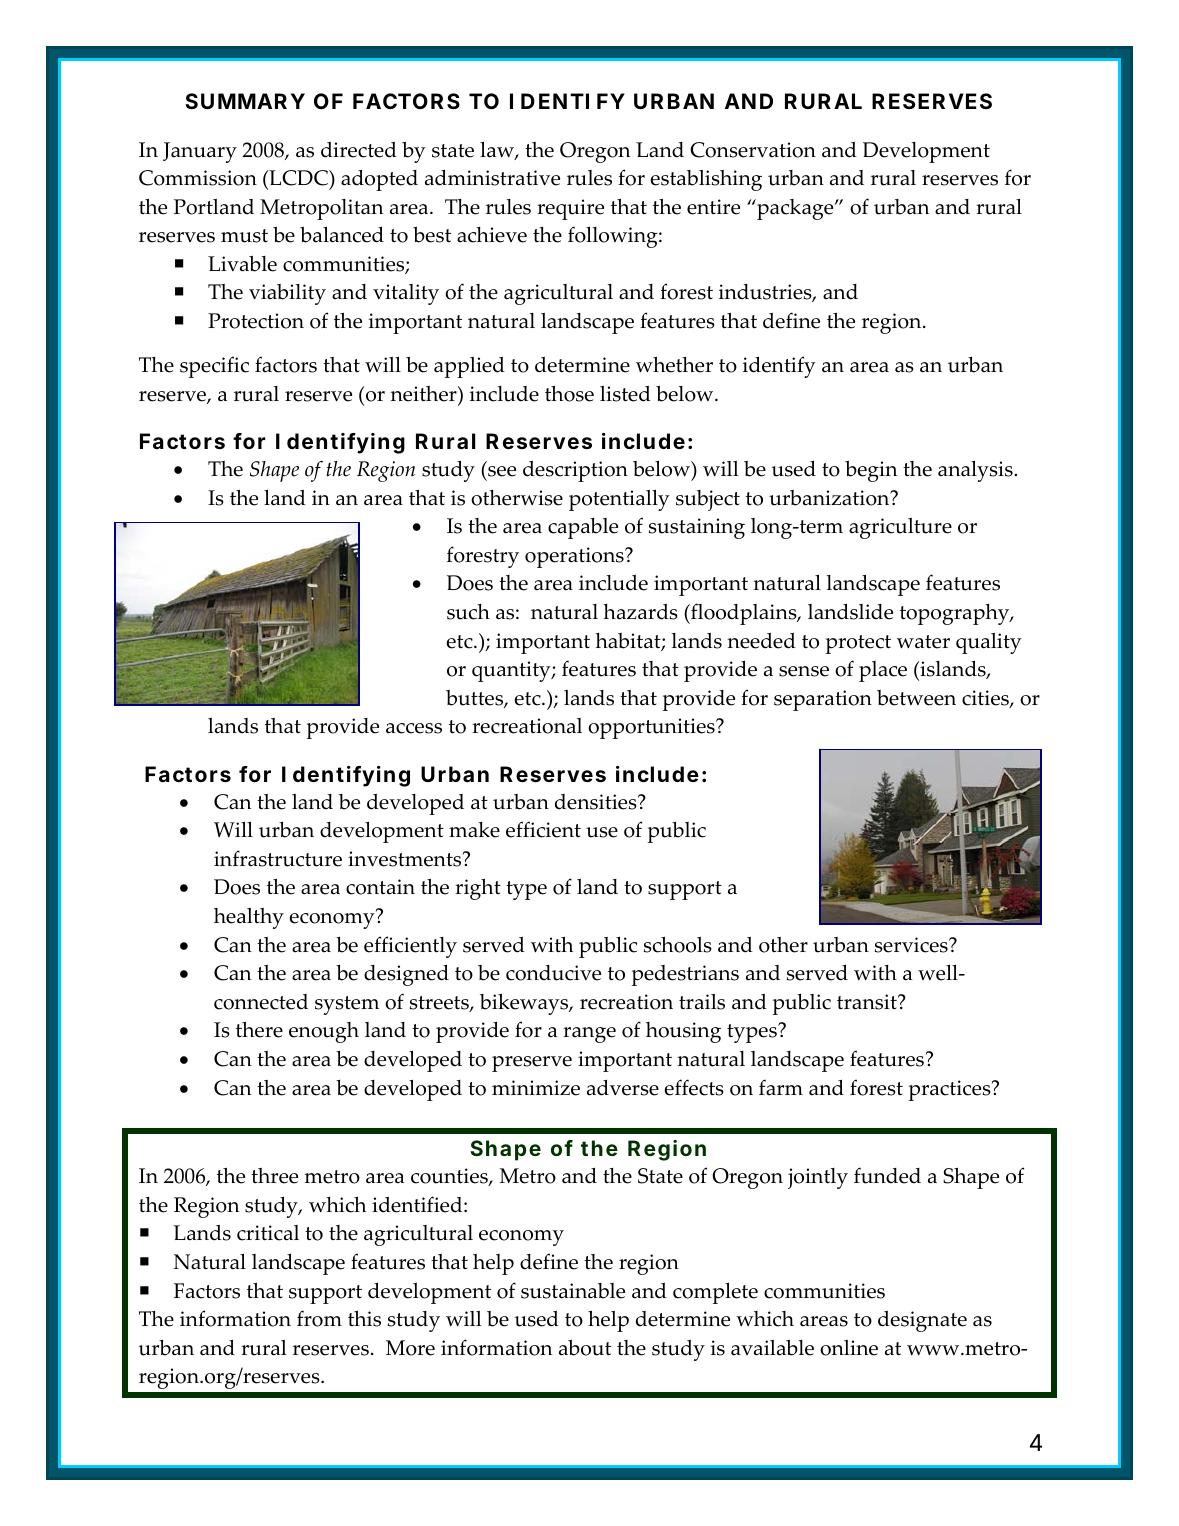  I want to click on conducive, so click(553, 973).
